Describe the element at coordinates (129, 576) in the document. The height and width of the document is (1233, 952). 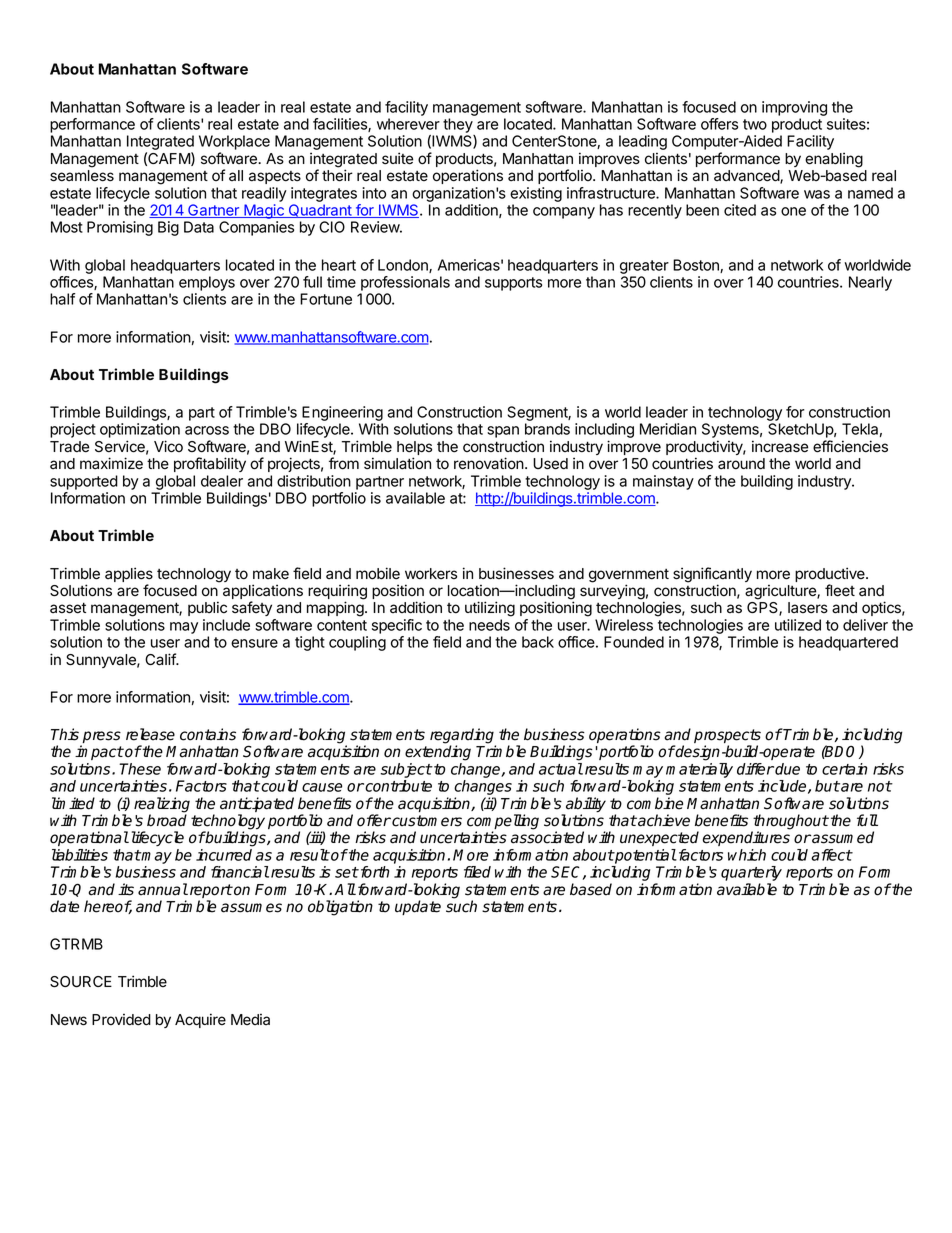
I see `applies` at that location.
